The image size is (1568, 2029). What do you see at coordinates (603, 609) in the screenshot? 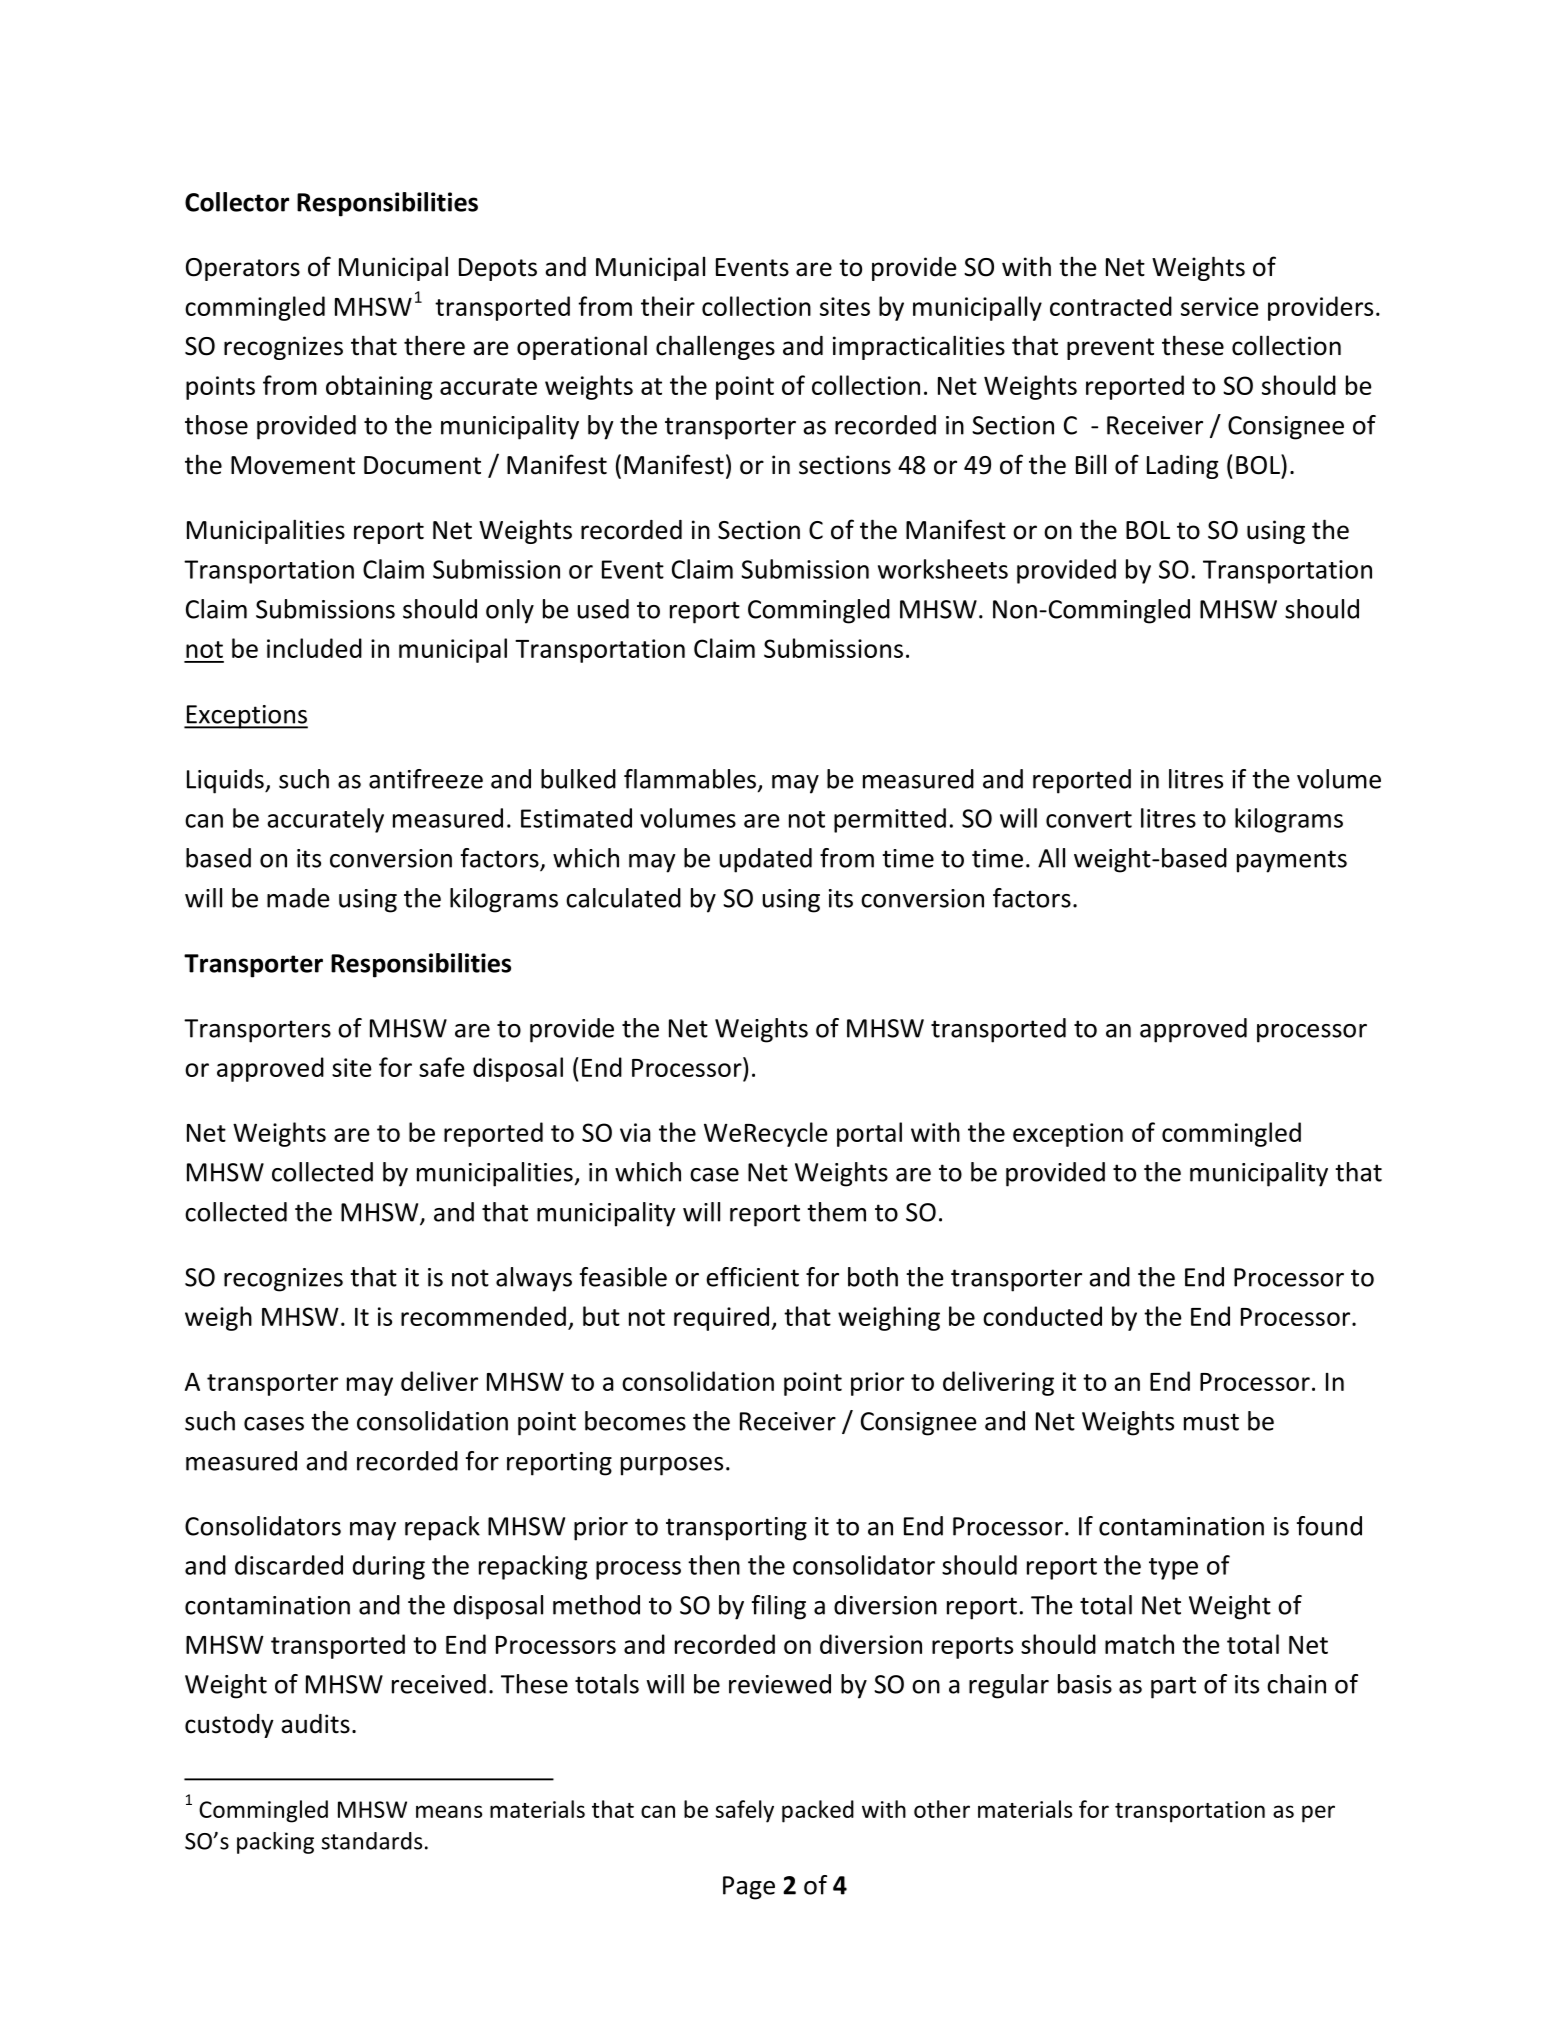
I see `used` at bounding box center [603, 609].
